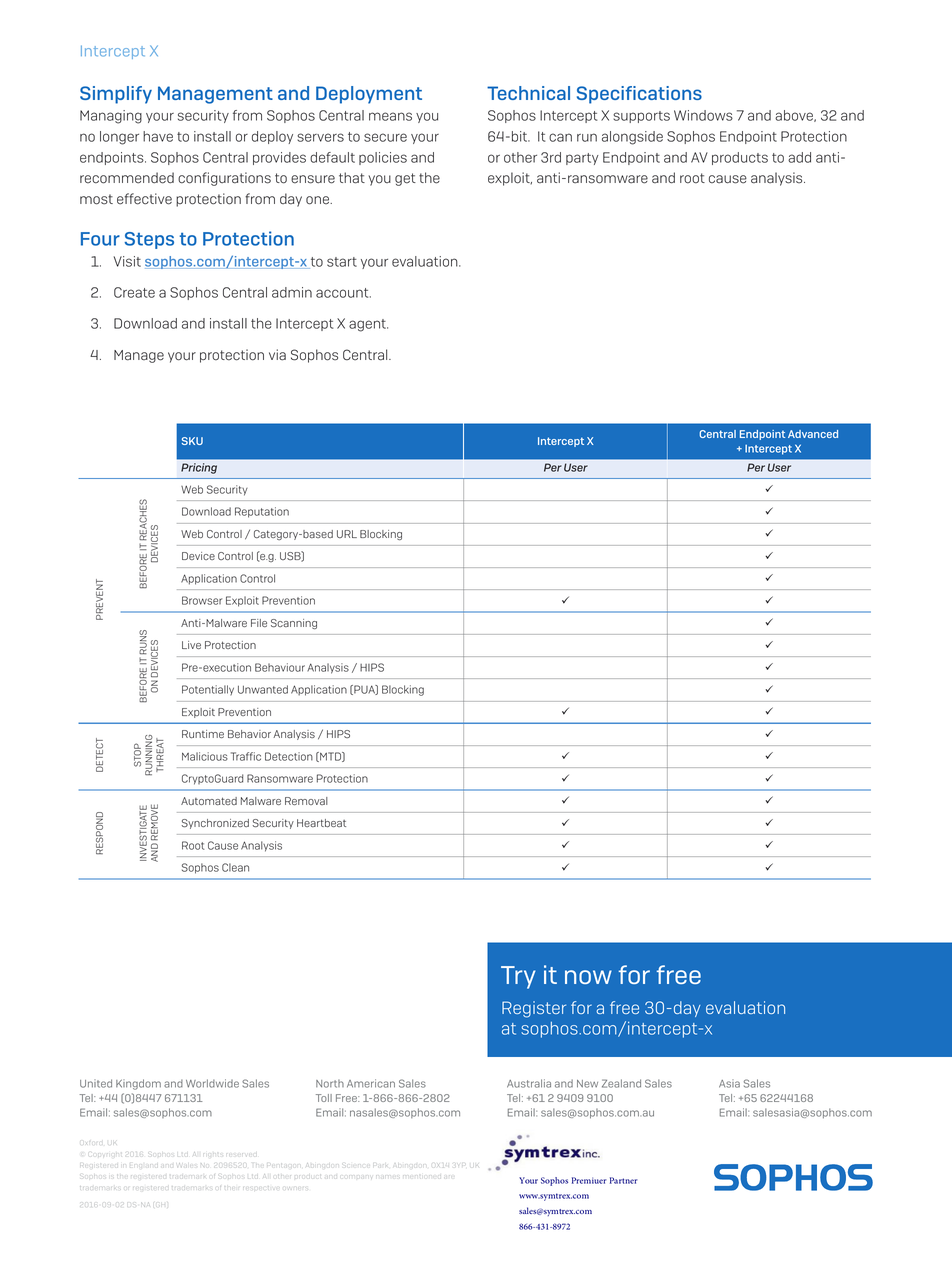 The image size is (952, 1270). What do you see at coordinates (202, 600) in the screenshot?
I see `Browser` at bounding box center [202, 600].
